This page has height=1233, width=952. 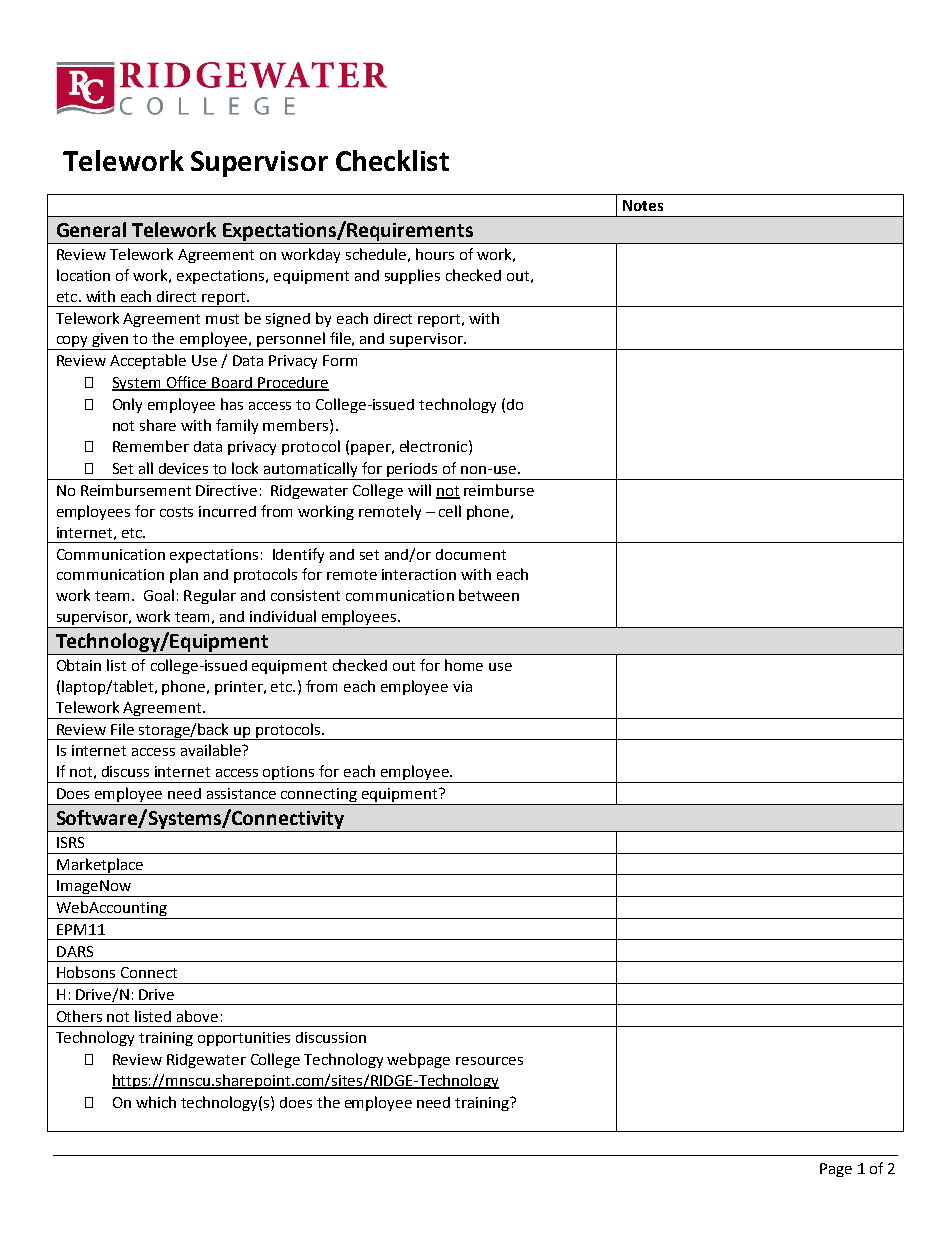 I want to click on home, so click(x=464, y=665).
